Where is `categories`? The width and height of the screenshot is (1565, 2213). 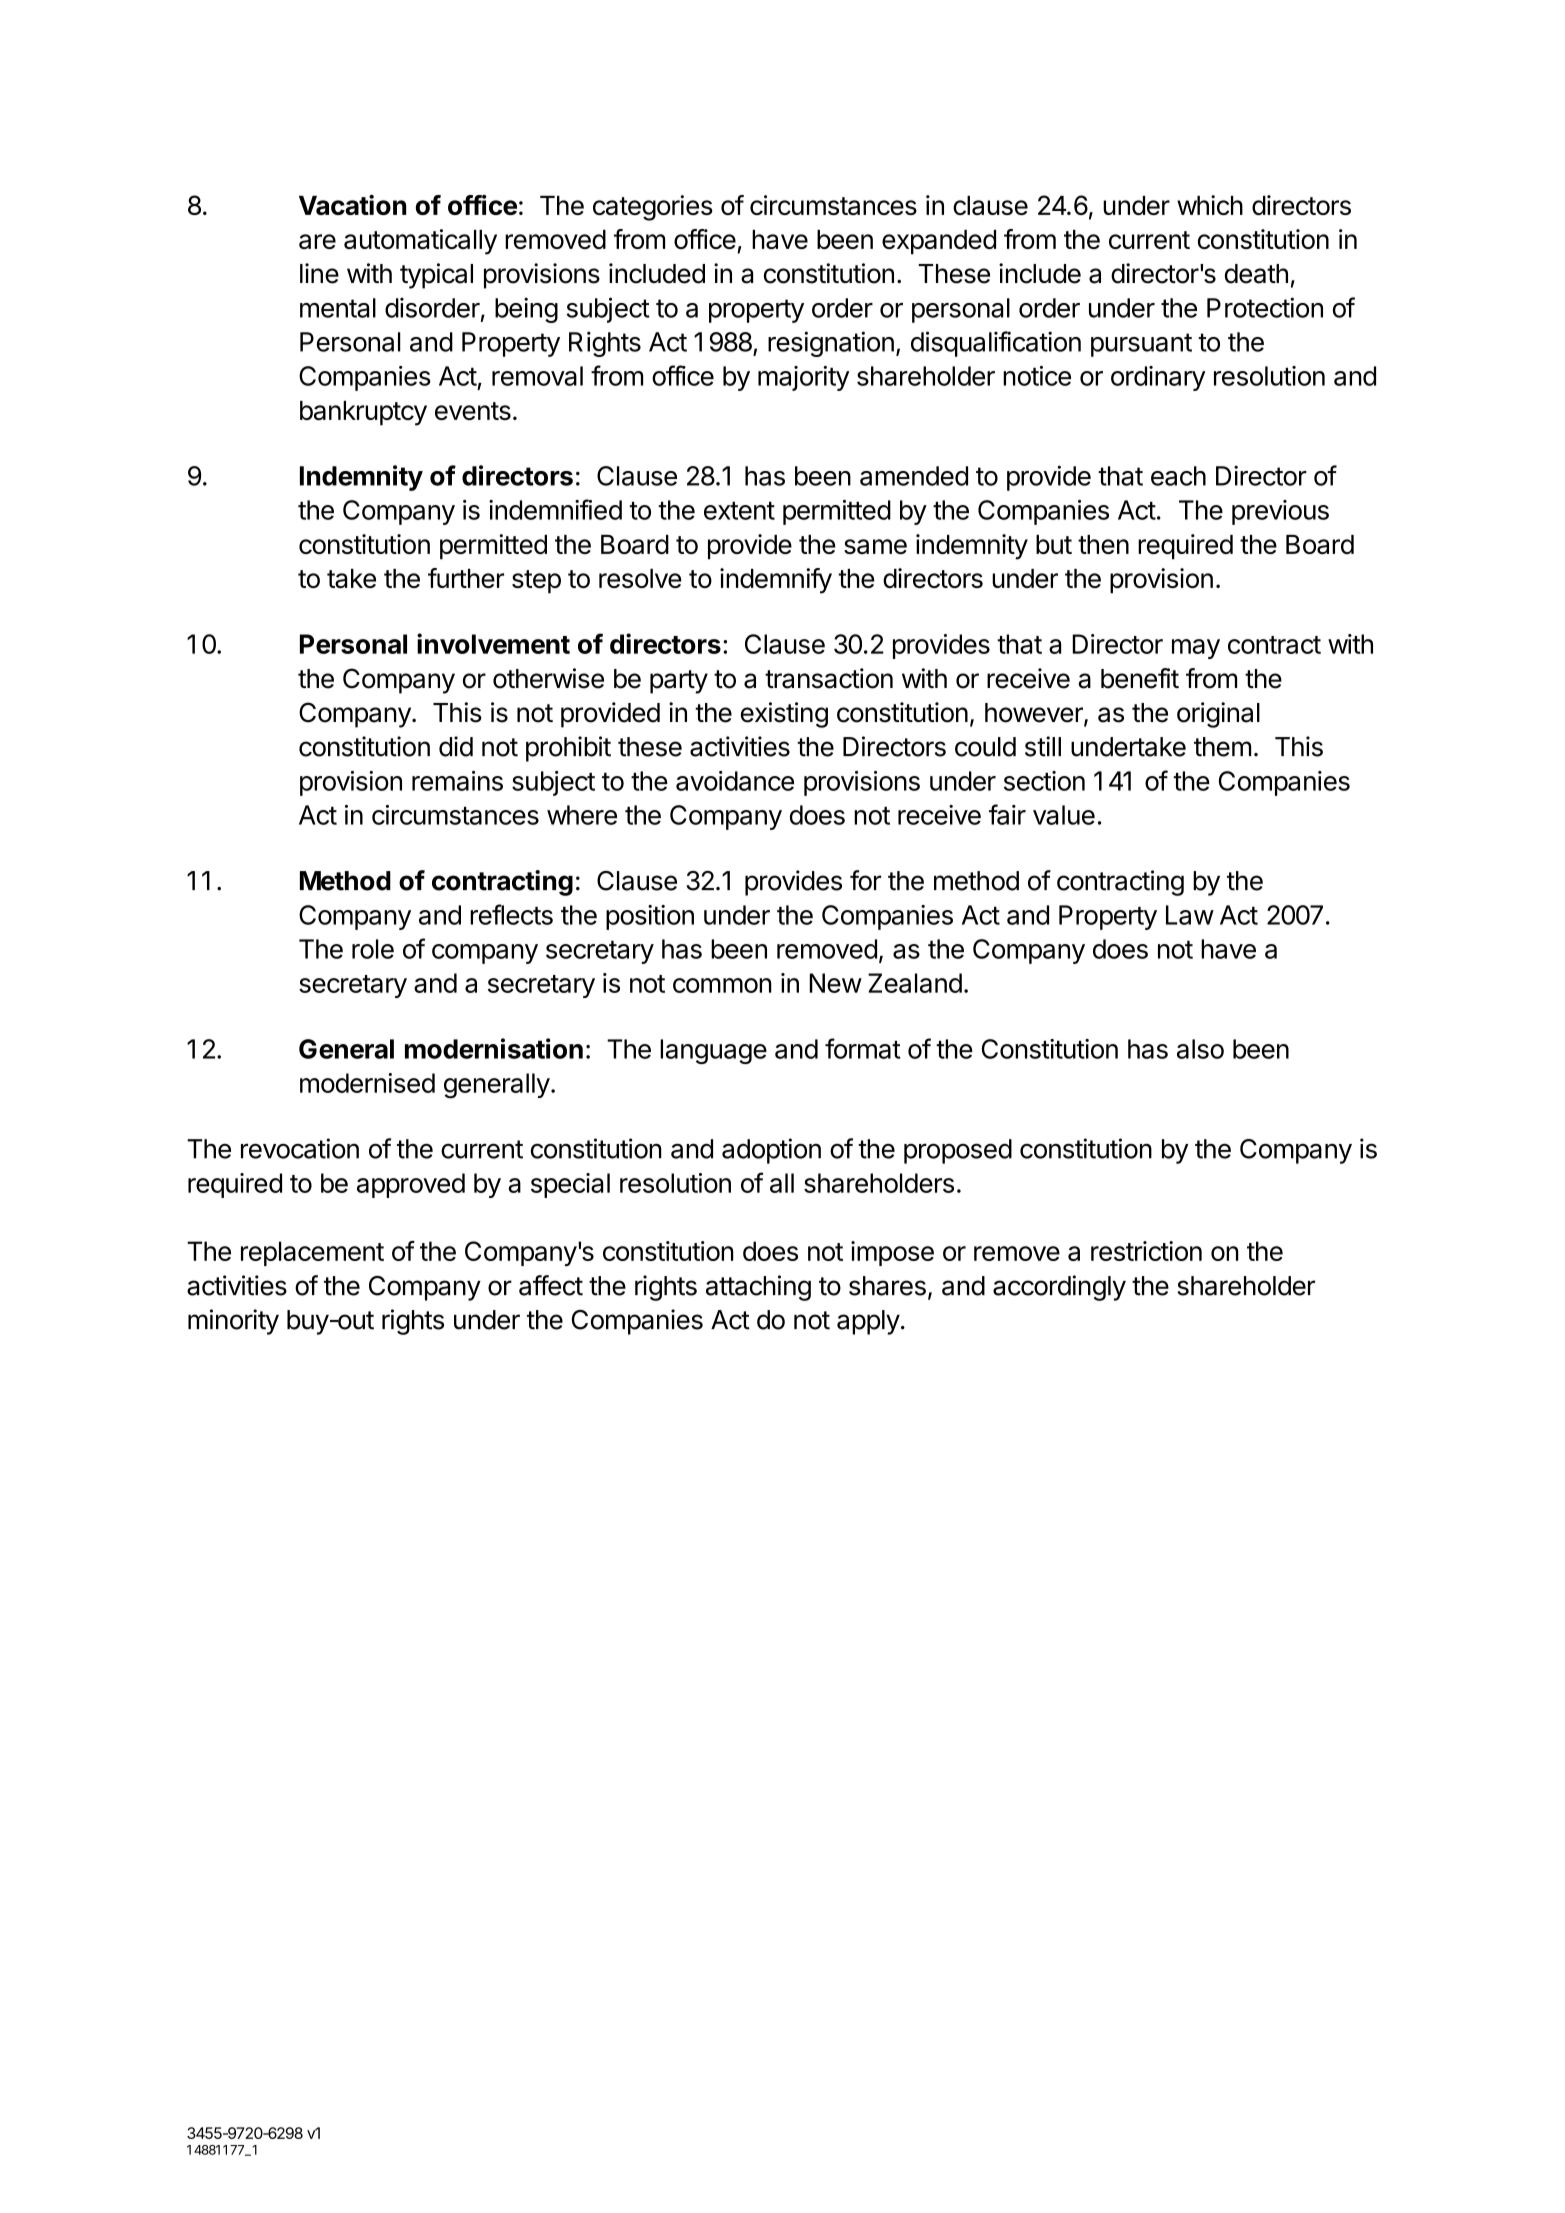 categories is located at coordinates (653, 208).
